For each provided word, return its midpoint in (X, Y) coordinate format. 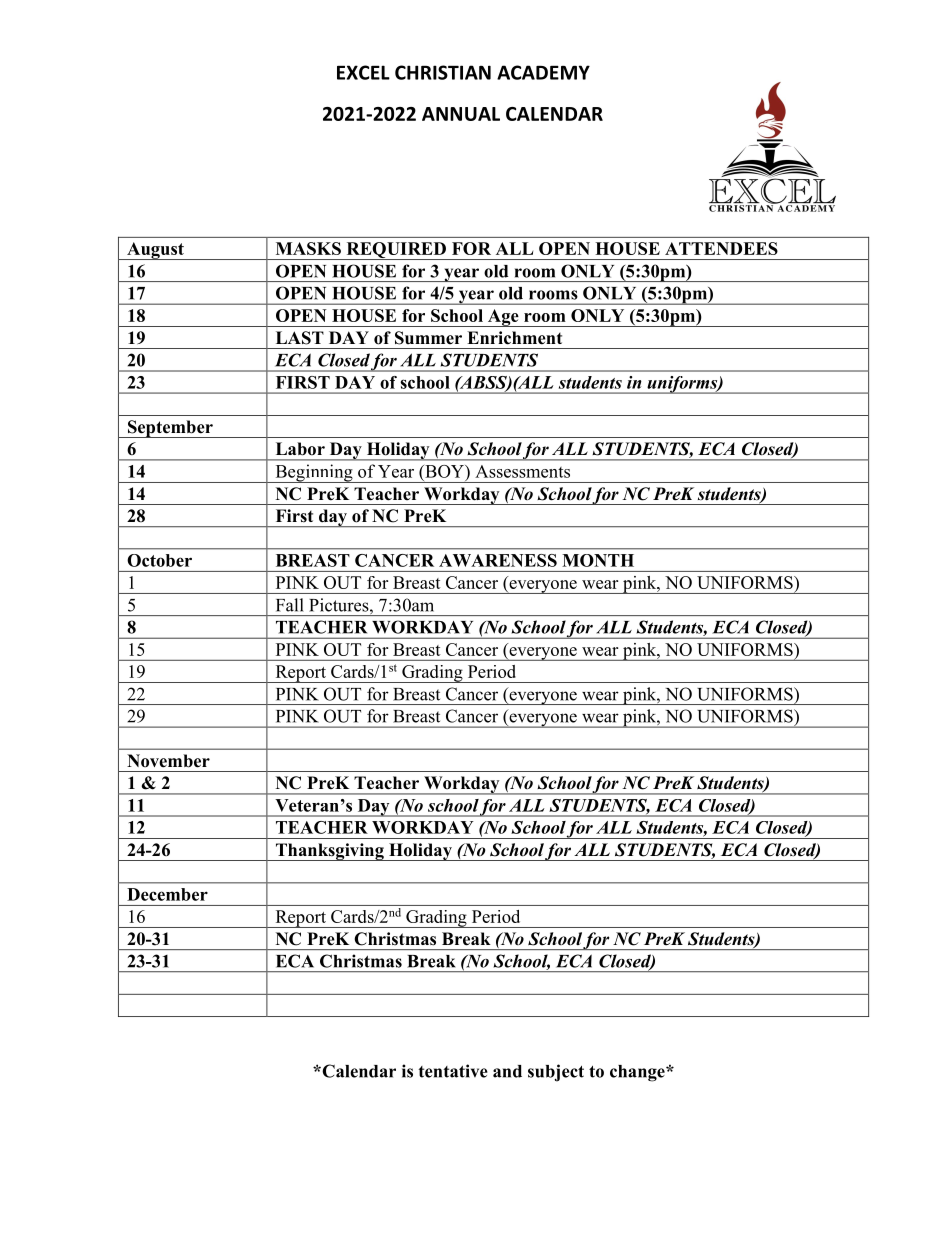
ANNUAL (461, 114)
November (168, 761)
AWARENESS (498, 560)
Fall (290, 605)
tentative (453, 1071)
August (155, 251)
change (638, 1073)
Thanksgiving (329, 852)
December (167, 894)
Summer (428, 338)
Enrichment (514, 338)
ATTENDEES (721, 248)
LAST (300, 338)
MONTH (598, 560)
